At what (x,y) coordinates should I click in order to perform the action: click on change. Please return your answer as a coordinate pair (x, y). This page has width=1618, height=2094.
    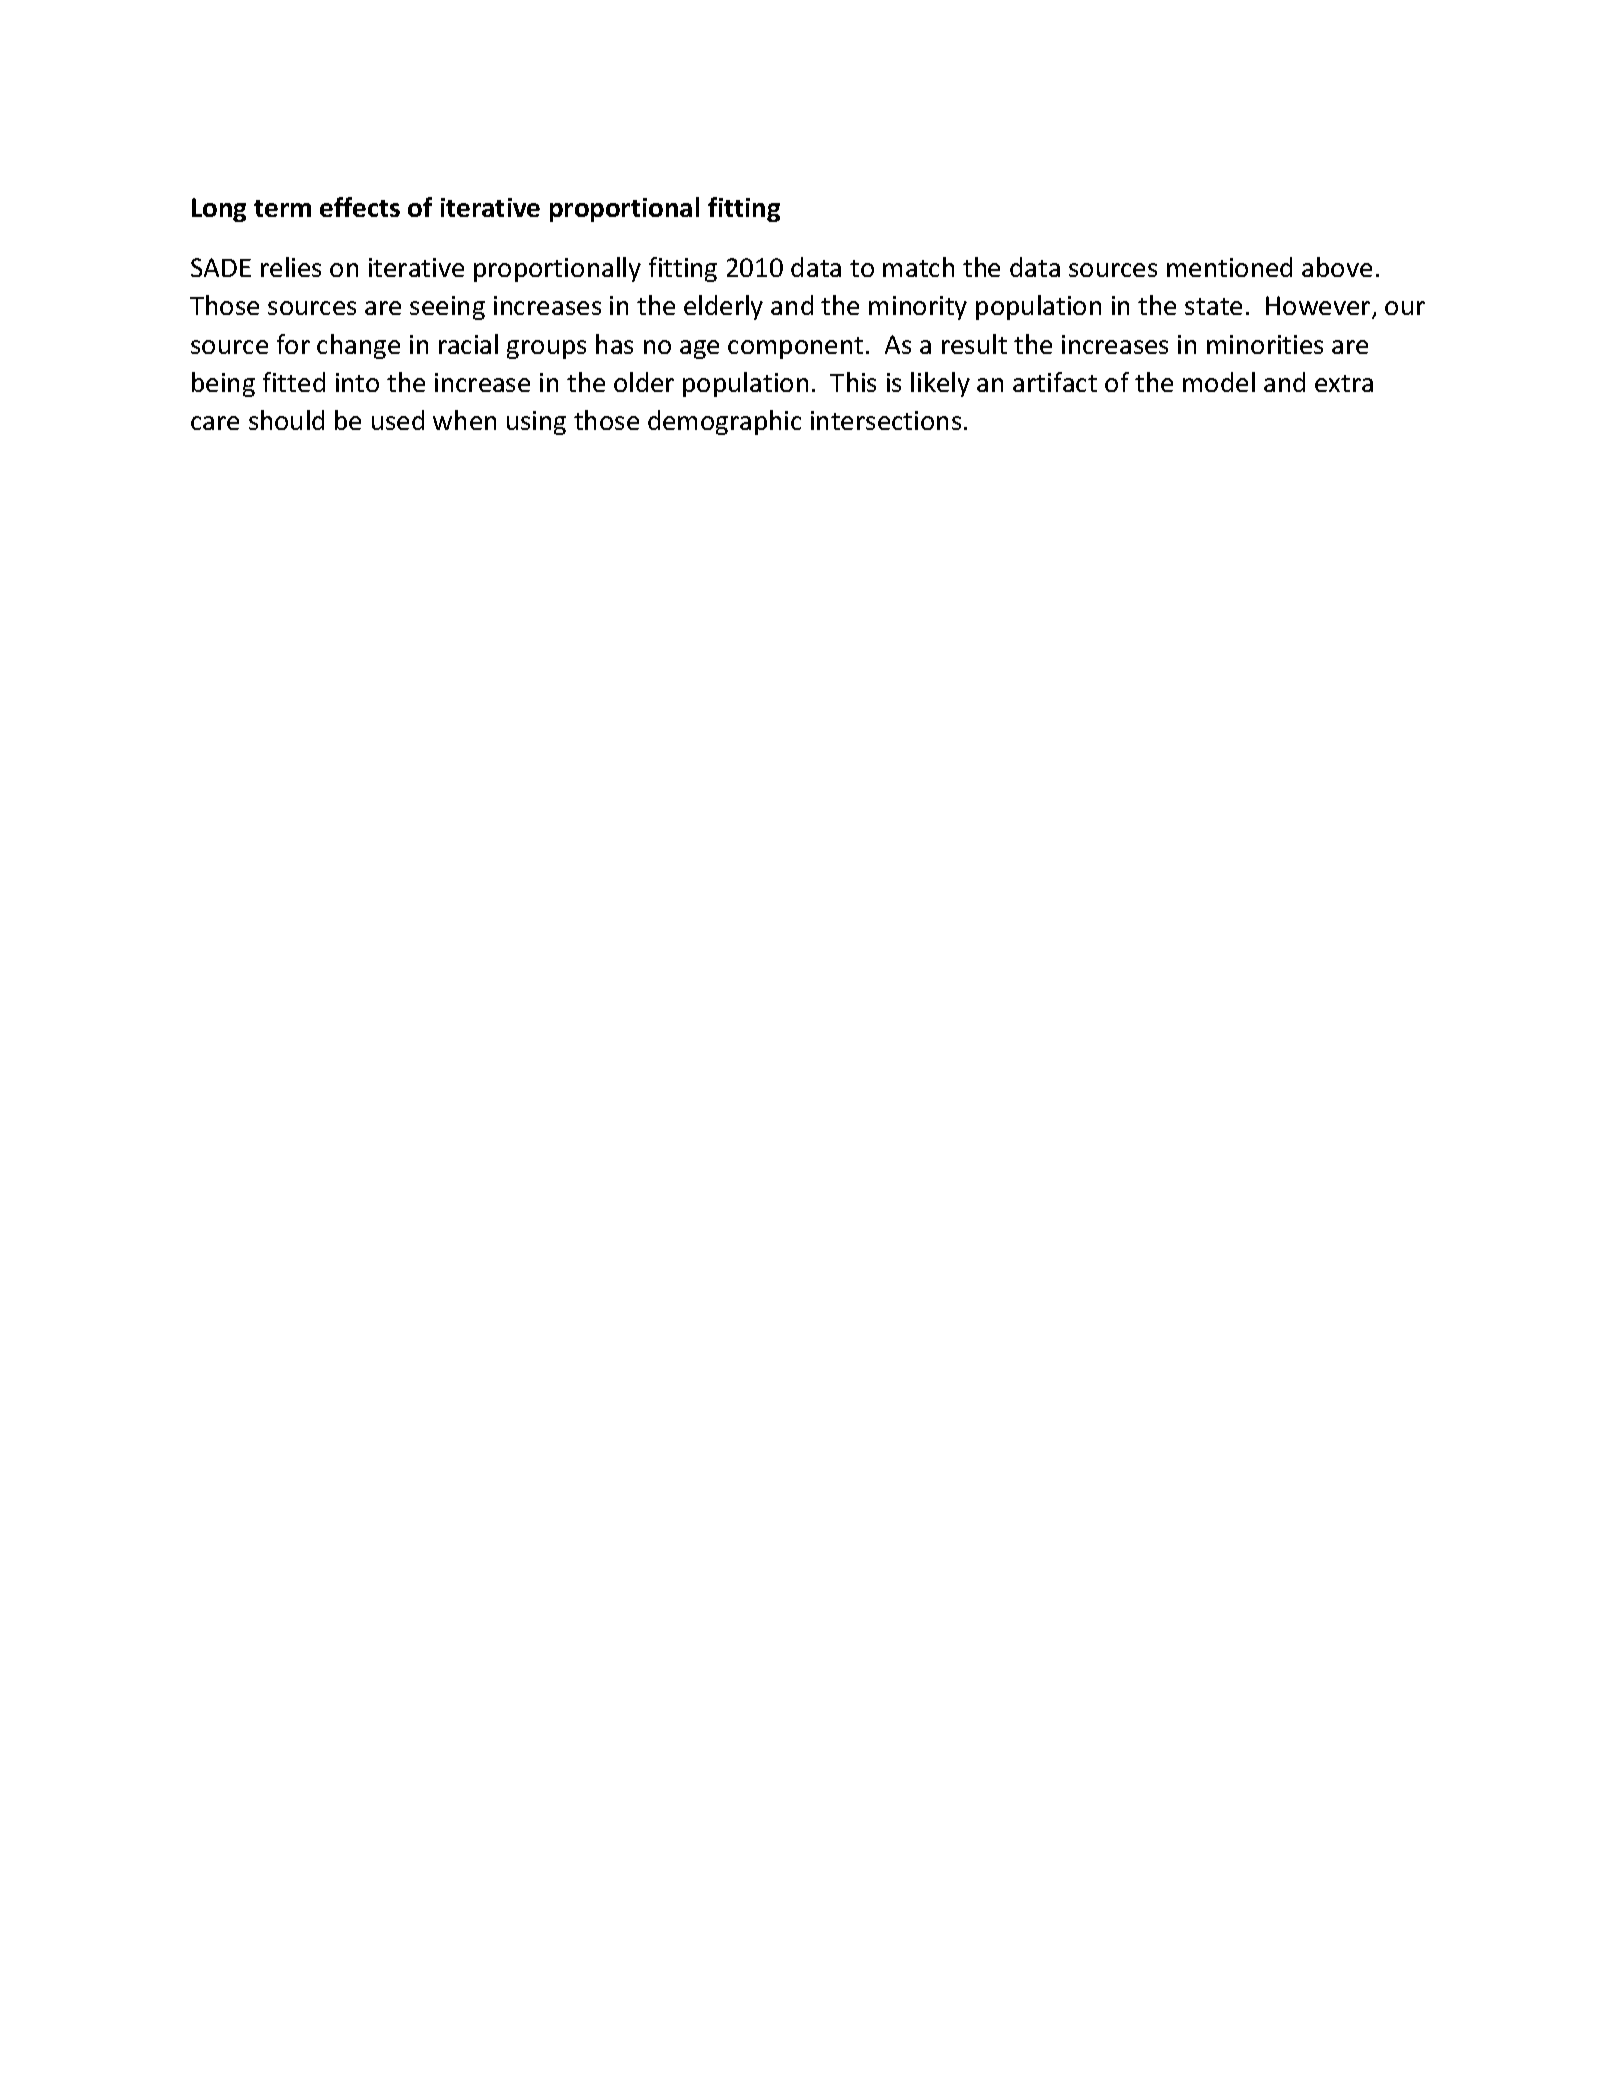
    Looking at the image, I should click on (358, 346).
